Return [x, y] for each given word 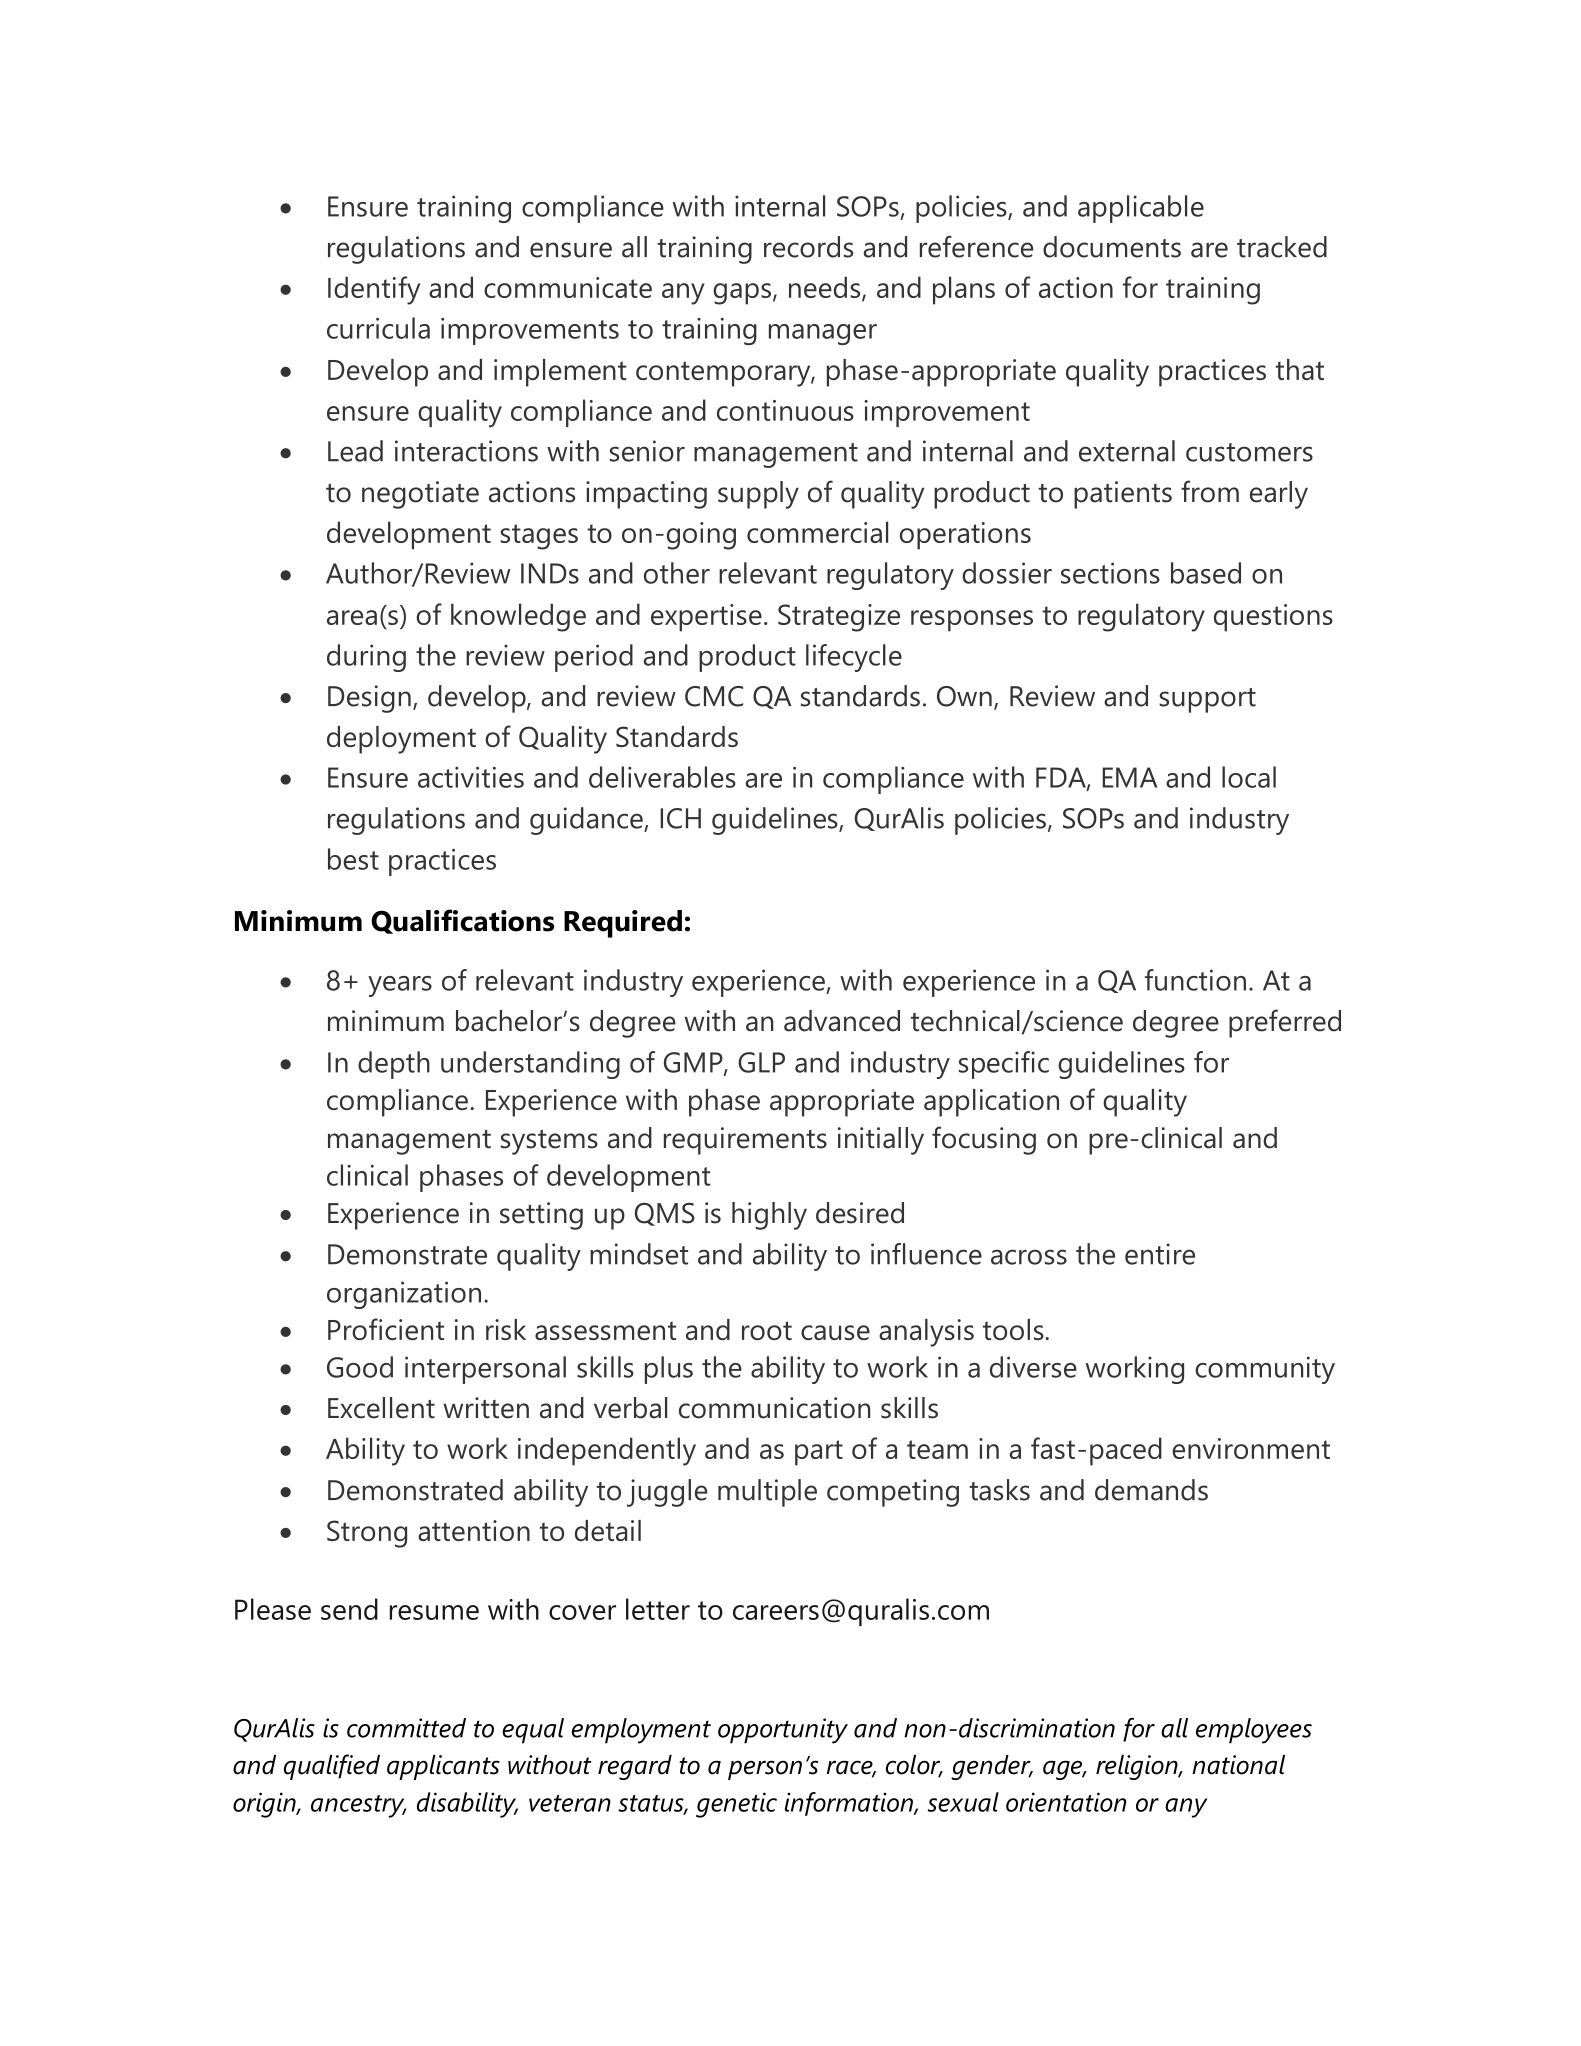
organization [404, 1295]
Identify [374, 290]
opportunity [783, 1731]
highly [769, 1216]
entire [1160, 1254]
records [808, 247]
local [1249, 777]
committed [406, 1728]
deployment [401, 740]
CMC [714, 696]
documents [1112, 247]
